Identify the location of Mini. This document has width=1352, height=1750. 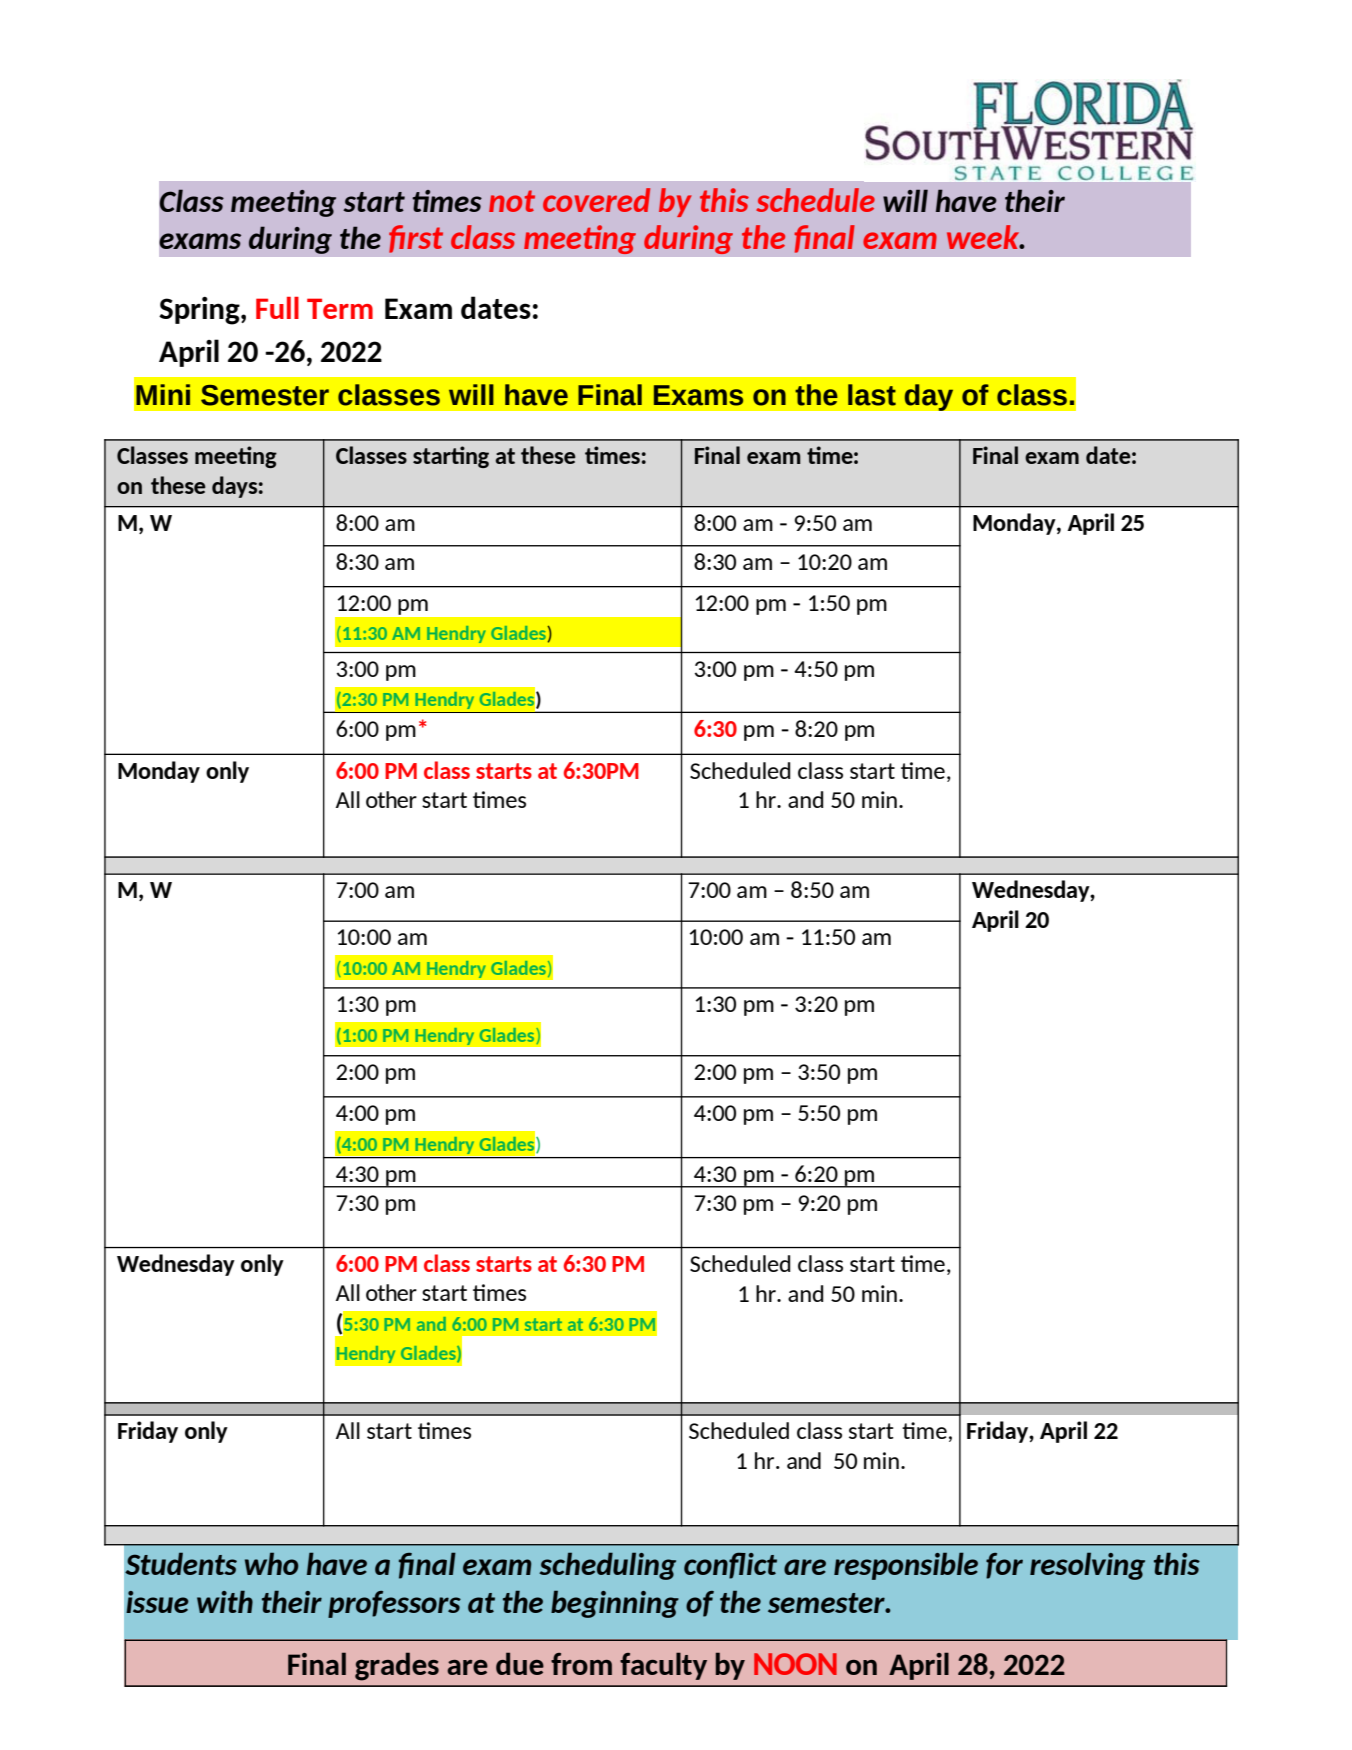
(163, 394).
